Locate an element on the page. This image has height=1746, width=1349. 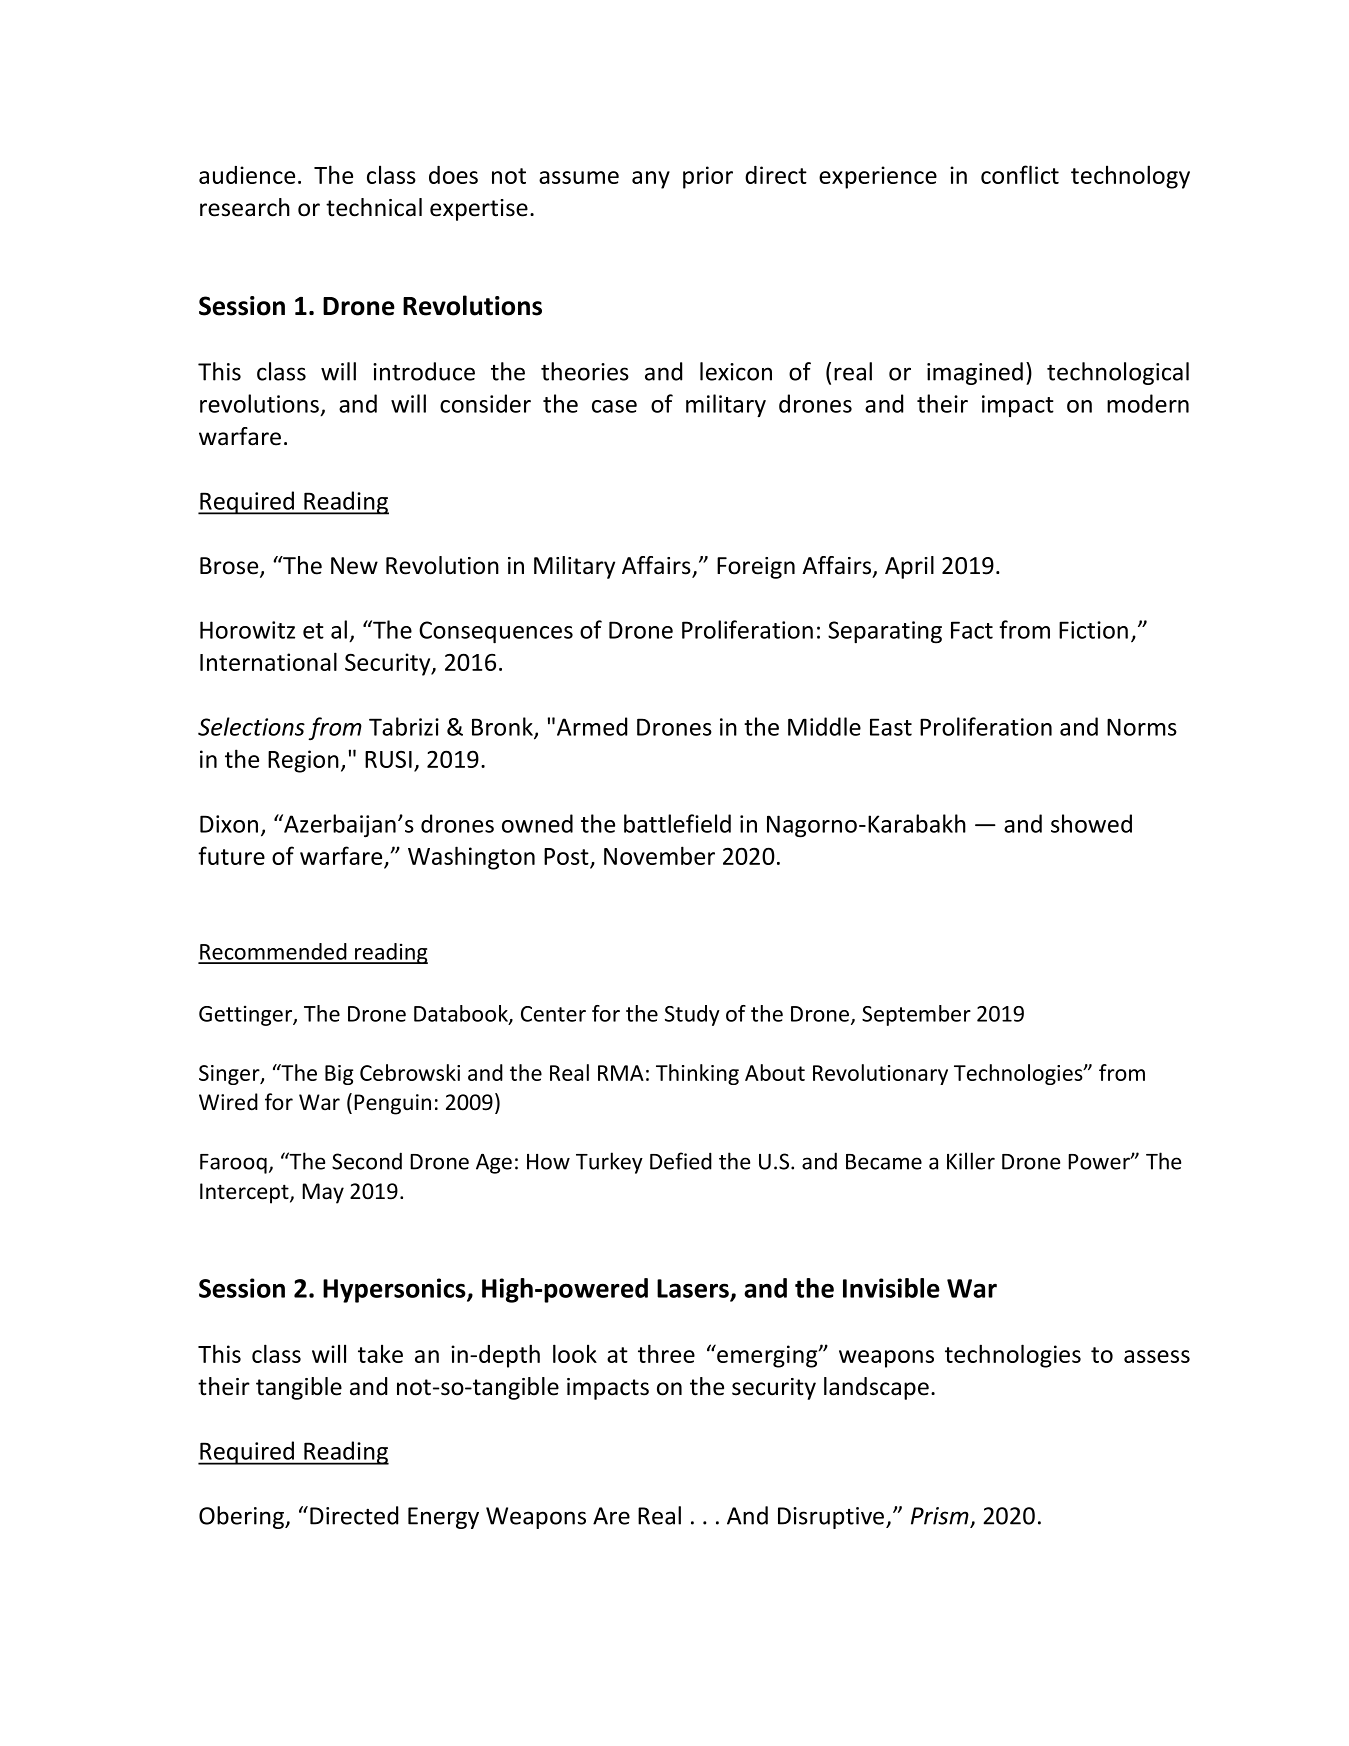
technical is located at coordinates (374, 207).
